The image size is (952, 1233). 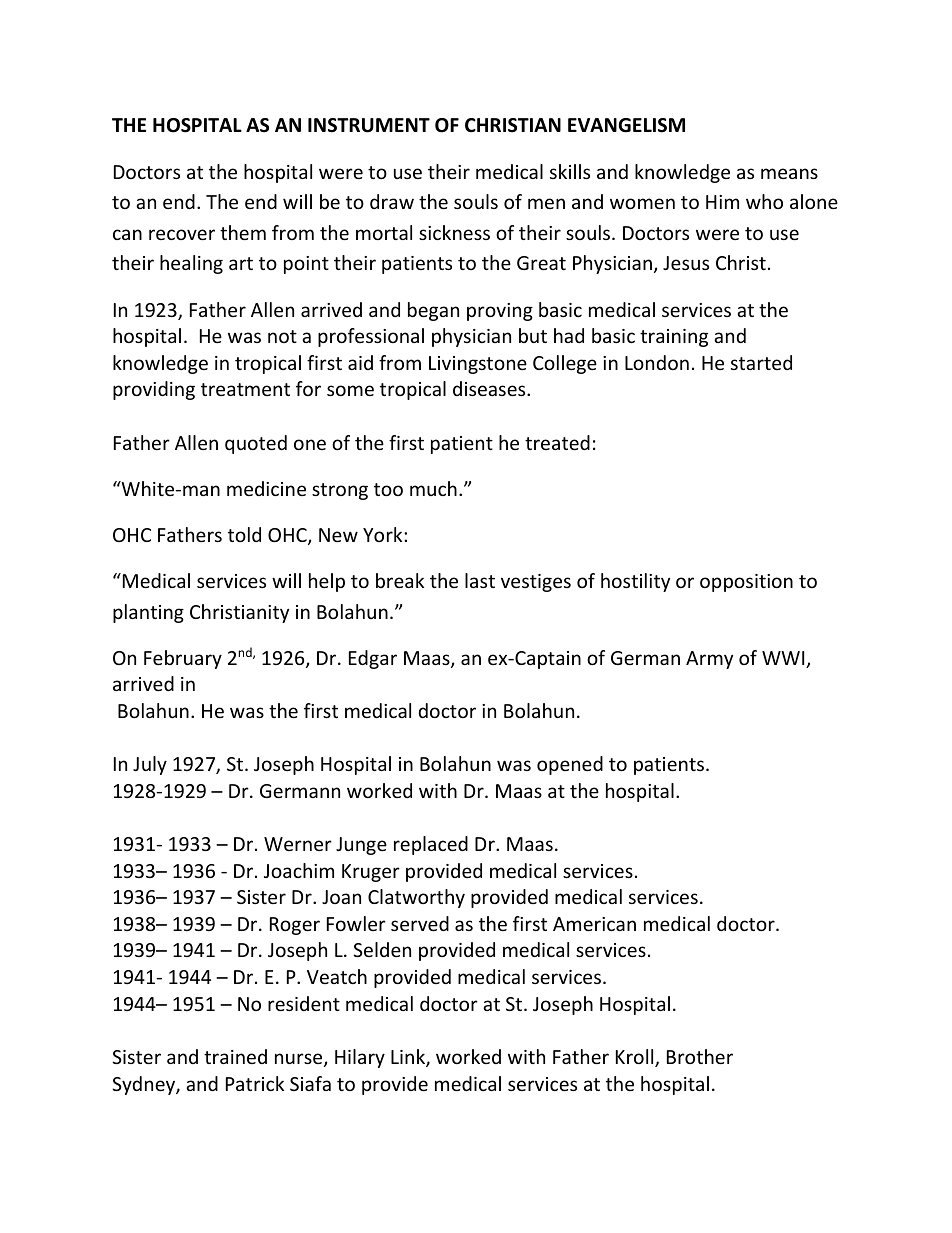 What do you see at coordinates (360, 1058) in the screenshot?
I see `Hilary` at bounding box center [360, 1058].
